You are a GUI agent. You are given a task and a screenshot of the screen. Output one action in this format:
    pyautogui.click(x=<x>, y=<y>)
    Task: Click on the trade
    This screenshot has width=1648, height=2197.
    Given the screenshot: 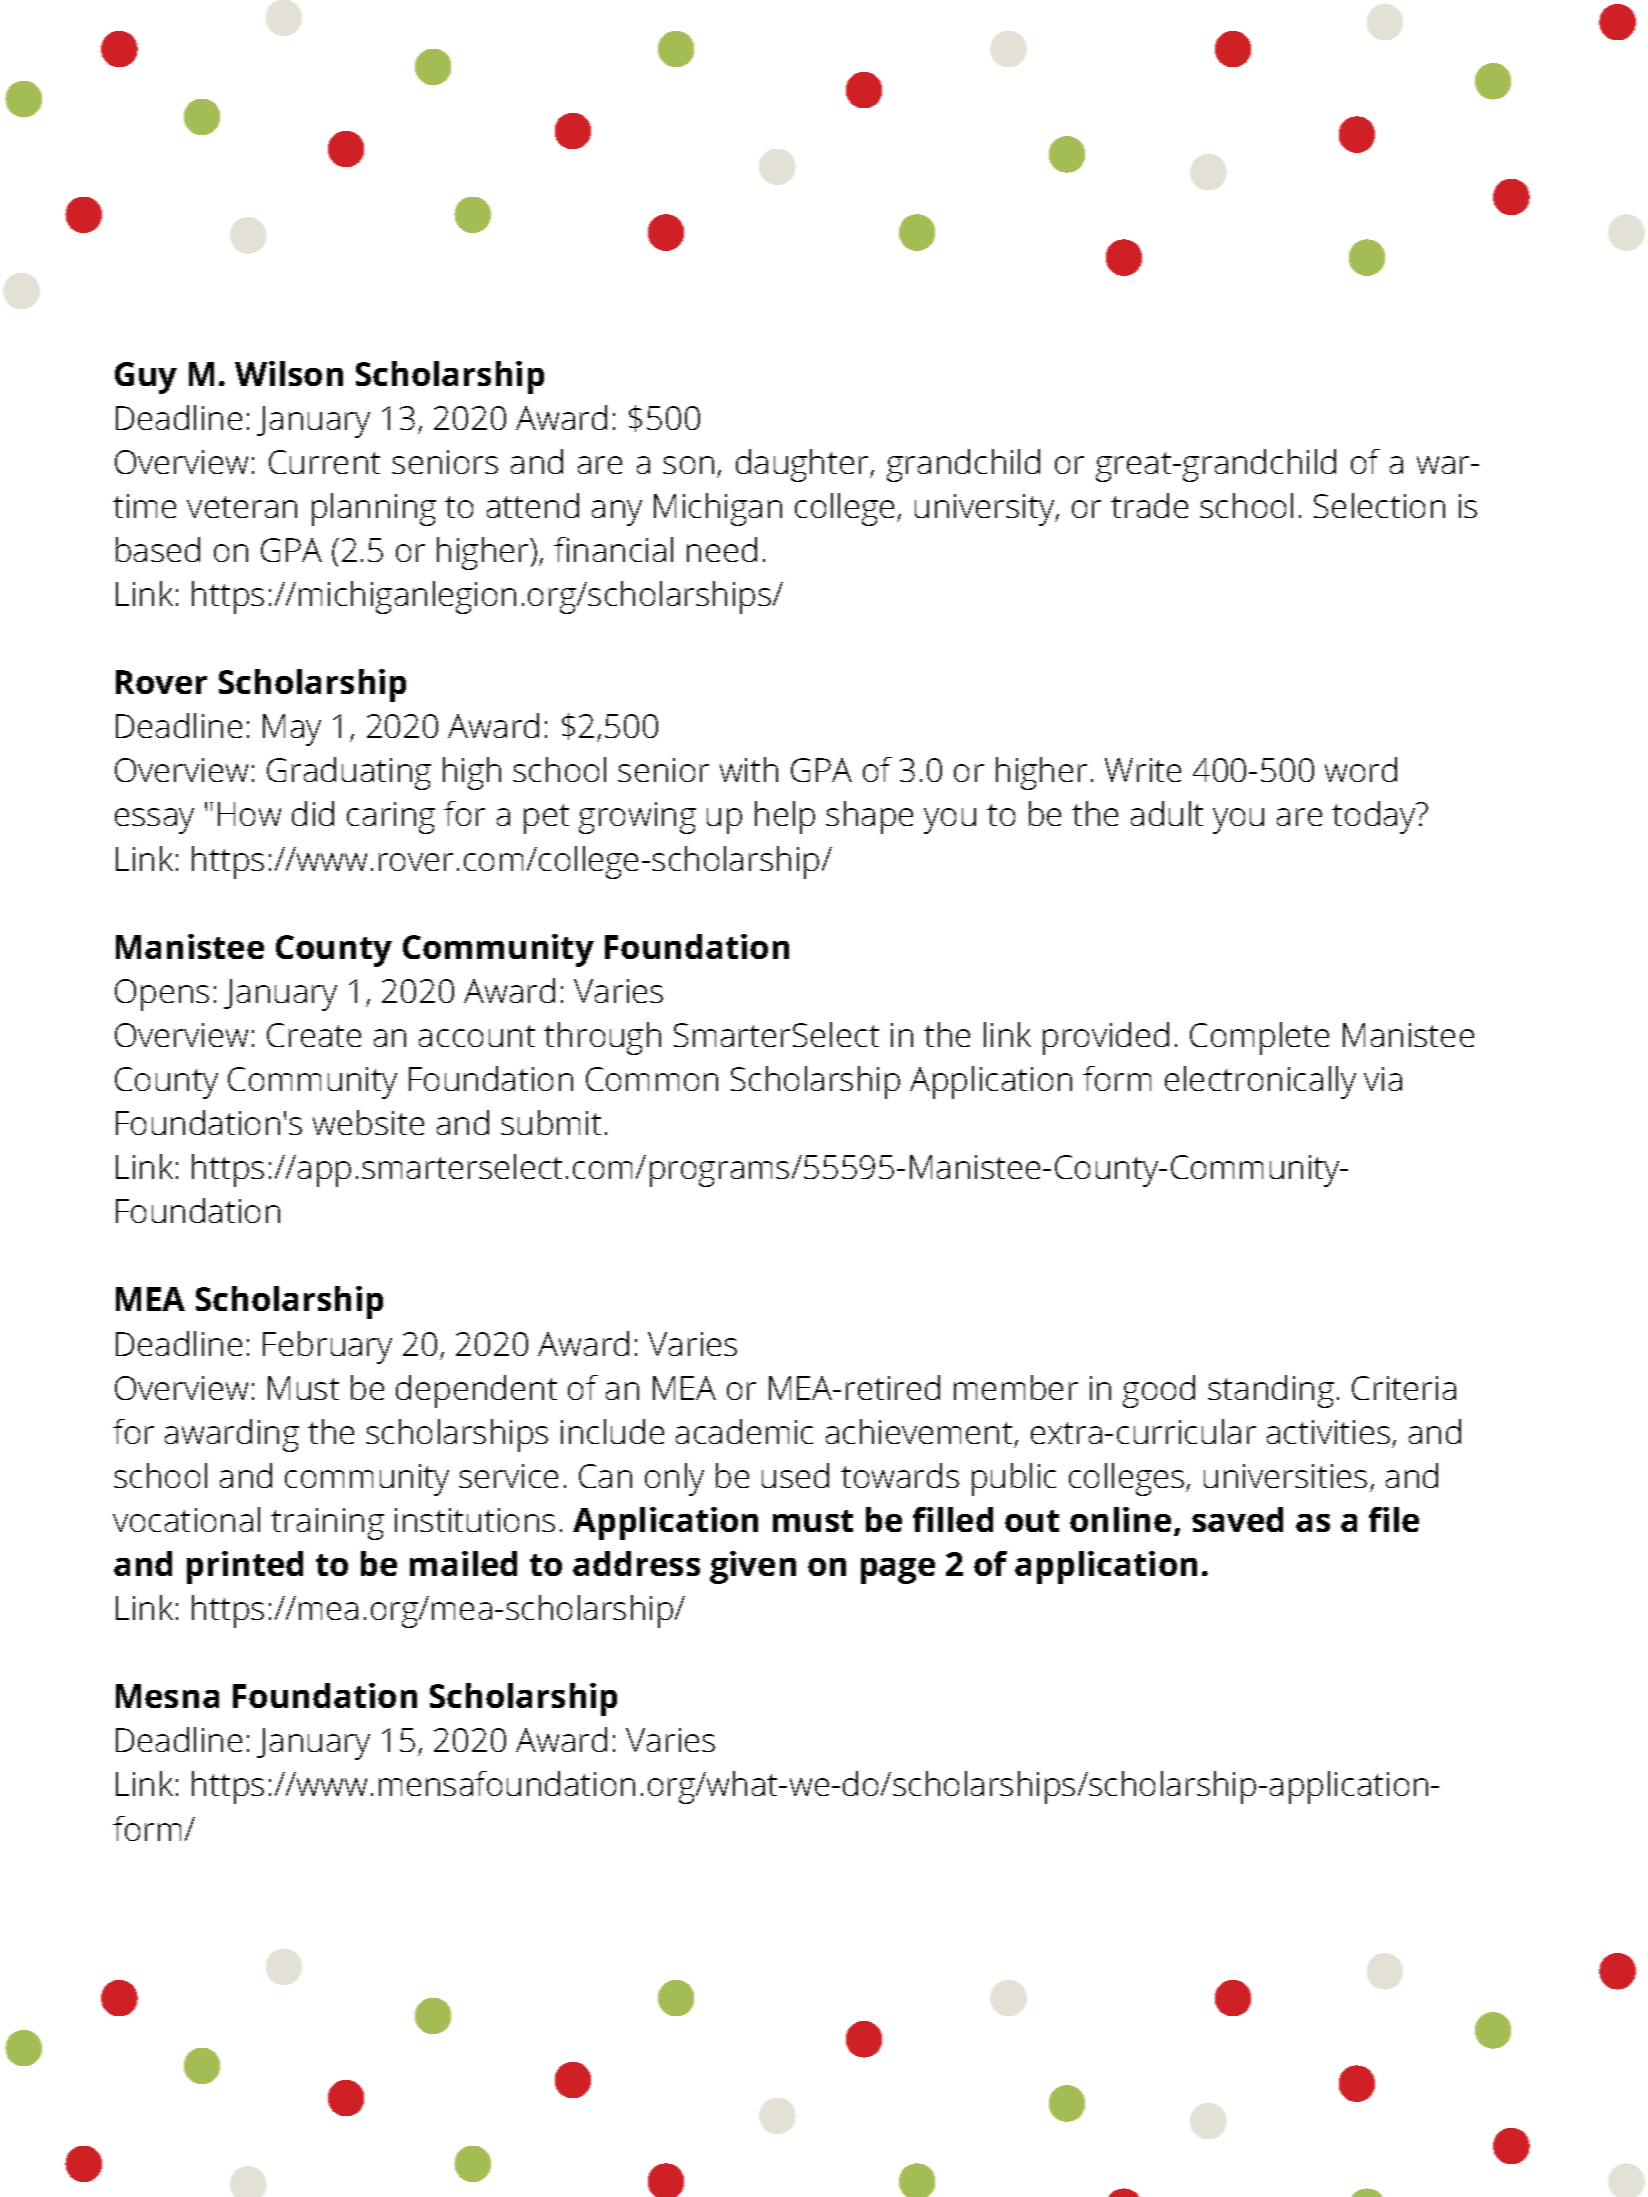 What is the action you would take?
    pyautogui.click(x=1149, y=505)
